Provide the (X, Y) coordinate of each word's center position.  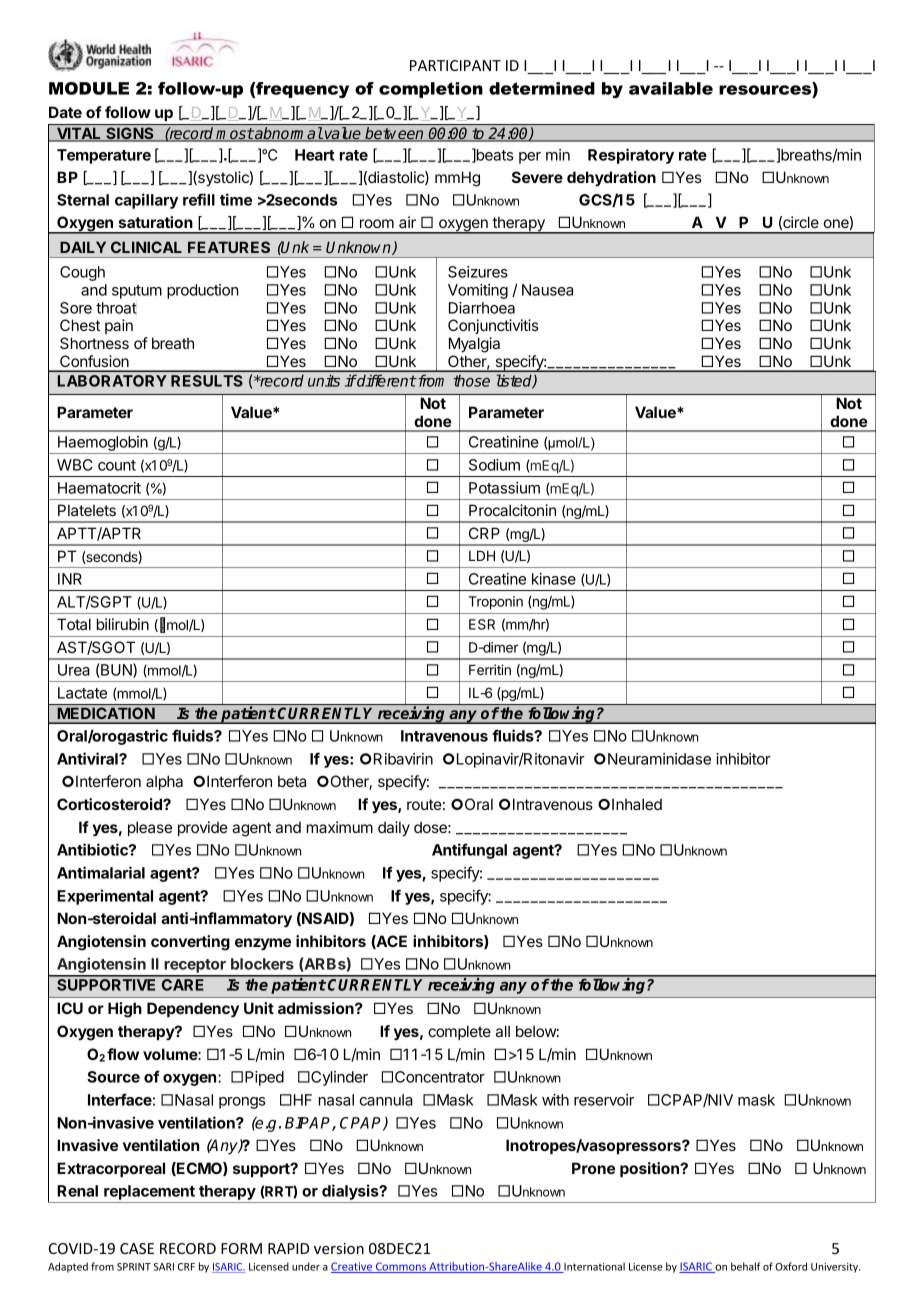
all (503, 1031)
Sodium (494, 465)
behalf (745, 1266)
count (117, 465)
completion (431, 90)
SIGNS (130, 134)
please (150, 828)
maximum (340, 827)
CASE (137, 1248)
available (671, 88)
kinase (554, 579)
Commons (401, 1267)
